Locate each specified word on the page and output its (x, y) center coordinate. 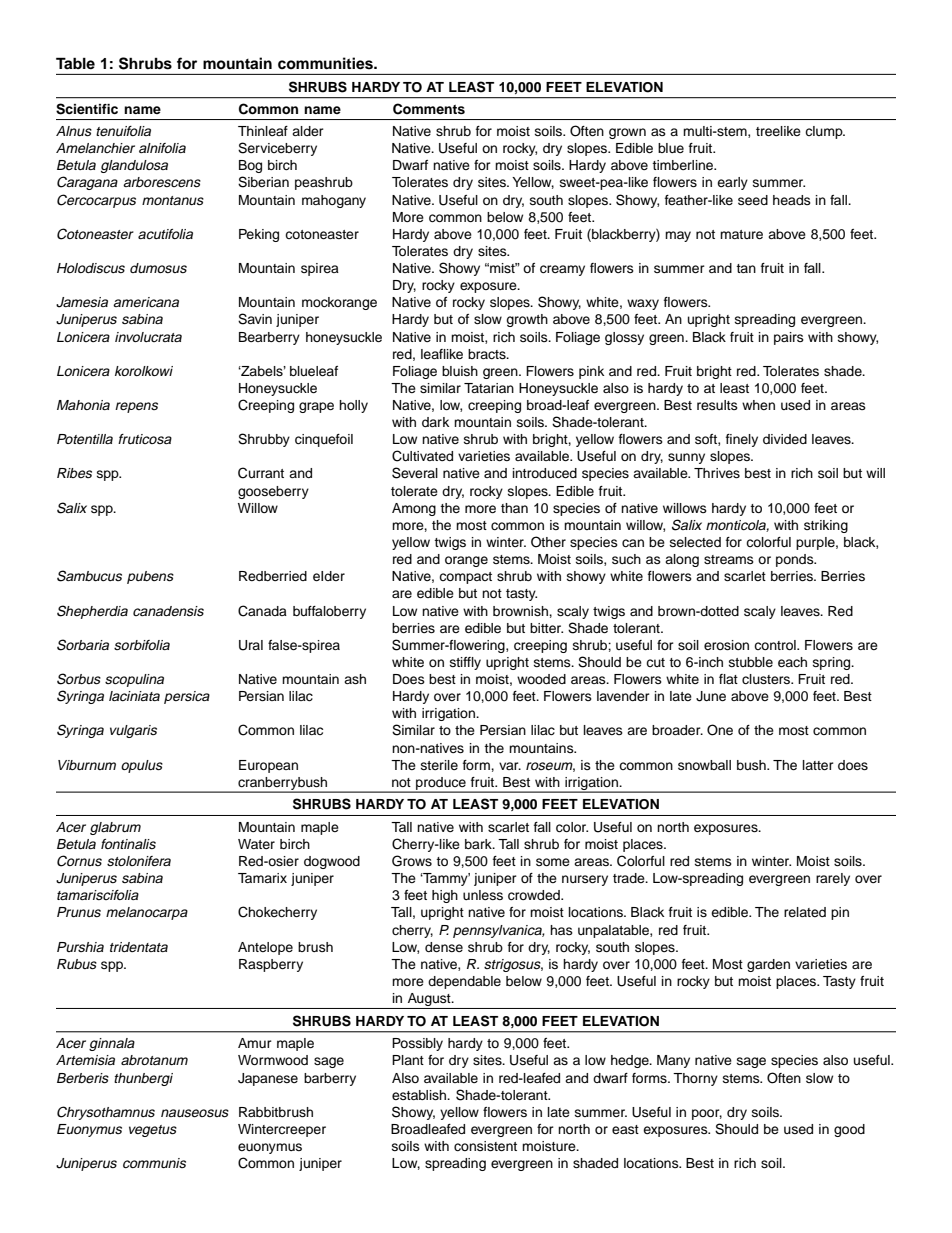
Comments (429, 109)
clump (825, 132)
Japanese (268, 1079)
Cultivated (422, 456)
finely (742, 440)
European (268, 766)
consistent (485, 1146)
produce (441, 784)
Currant (261, 473)
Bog (250, 166)
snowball (704, 765)
